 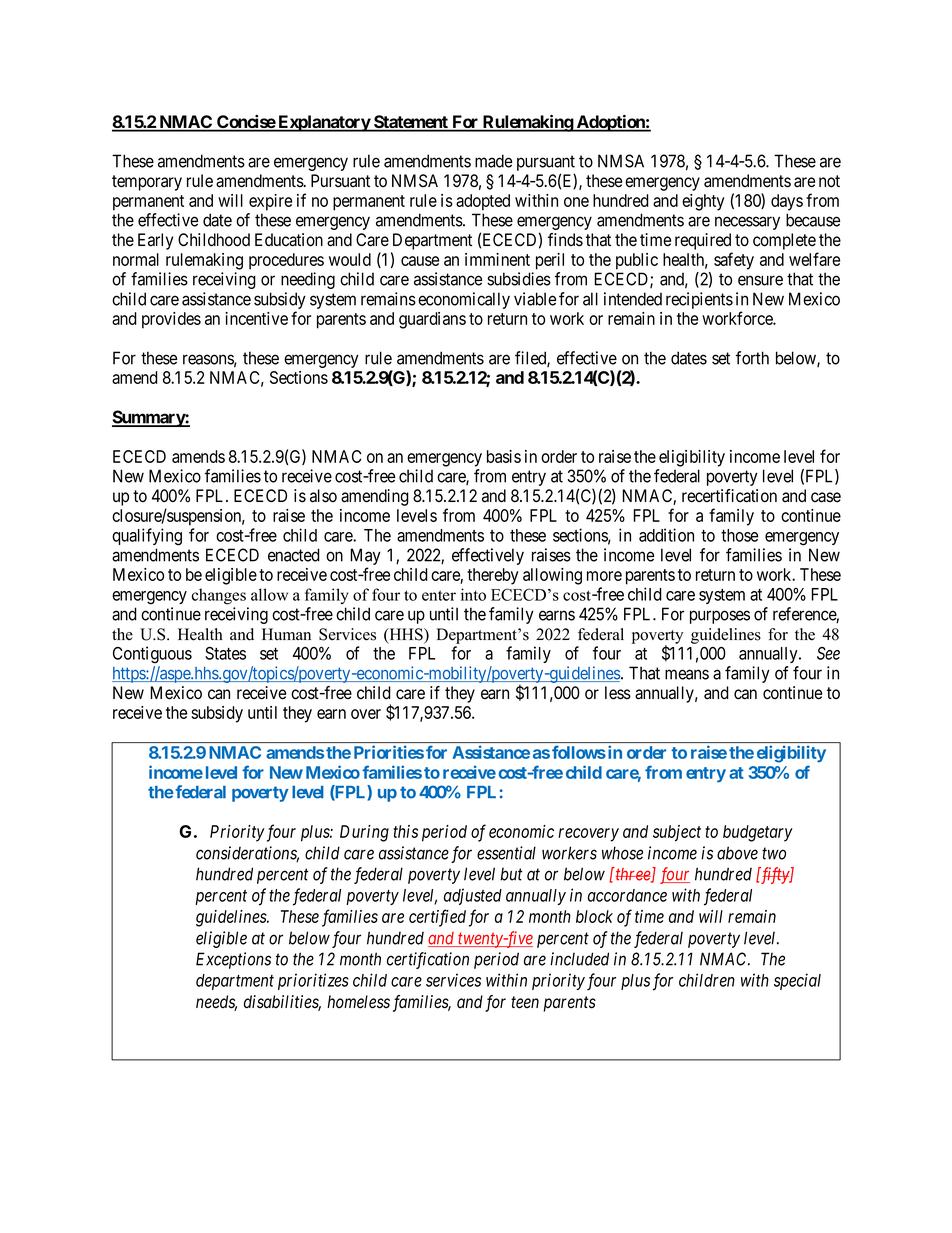 What do you see at coordinates (758, 833) in the image?
I see `budgetary` at bounding box center [758, 833].
